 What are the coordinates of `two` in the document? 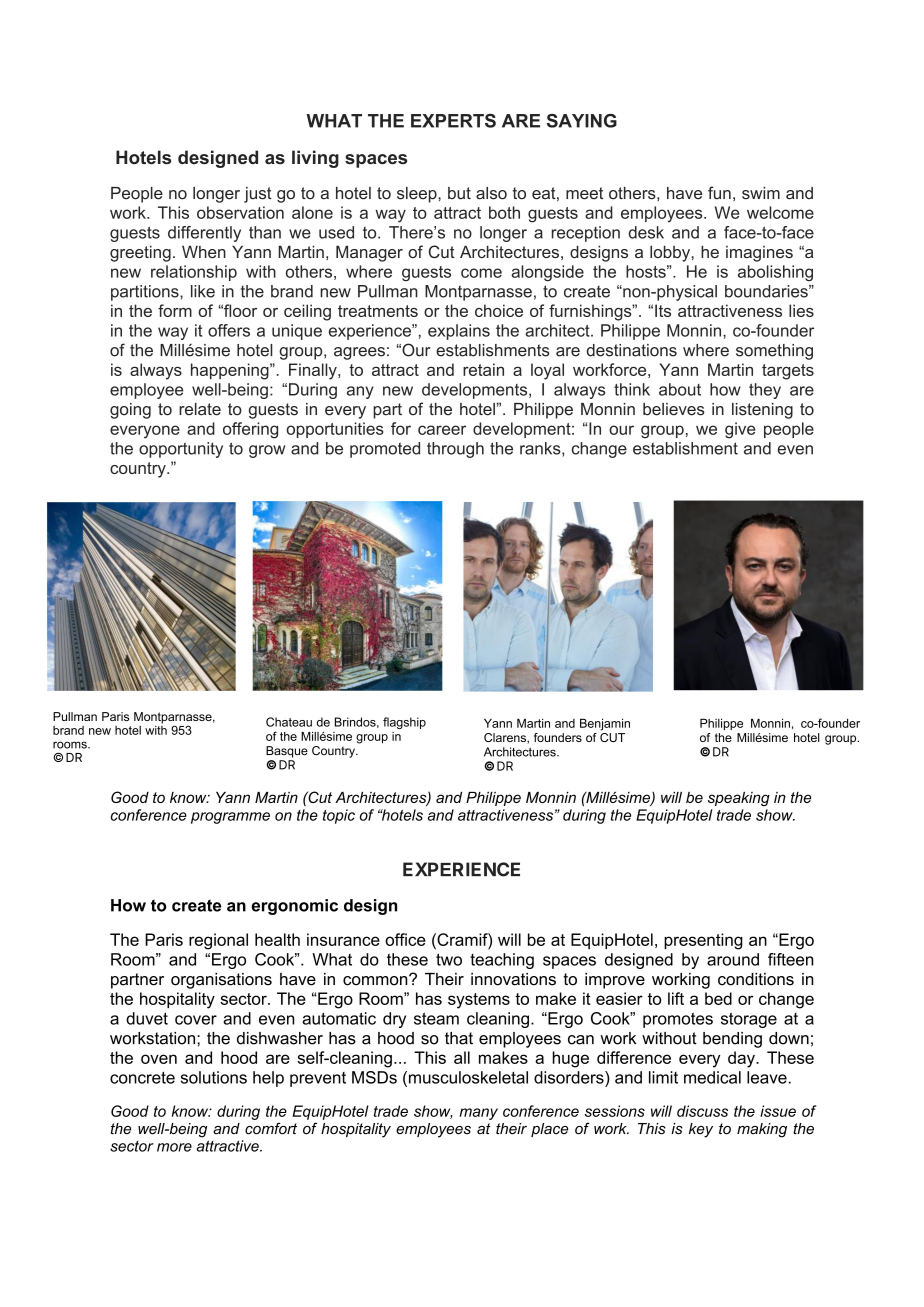 It's located at (449, 959).
